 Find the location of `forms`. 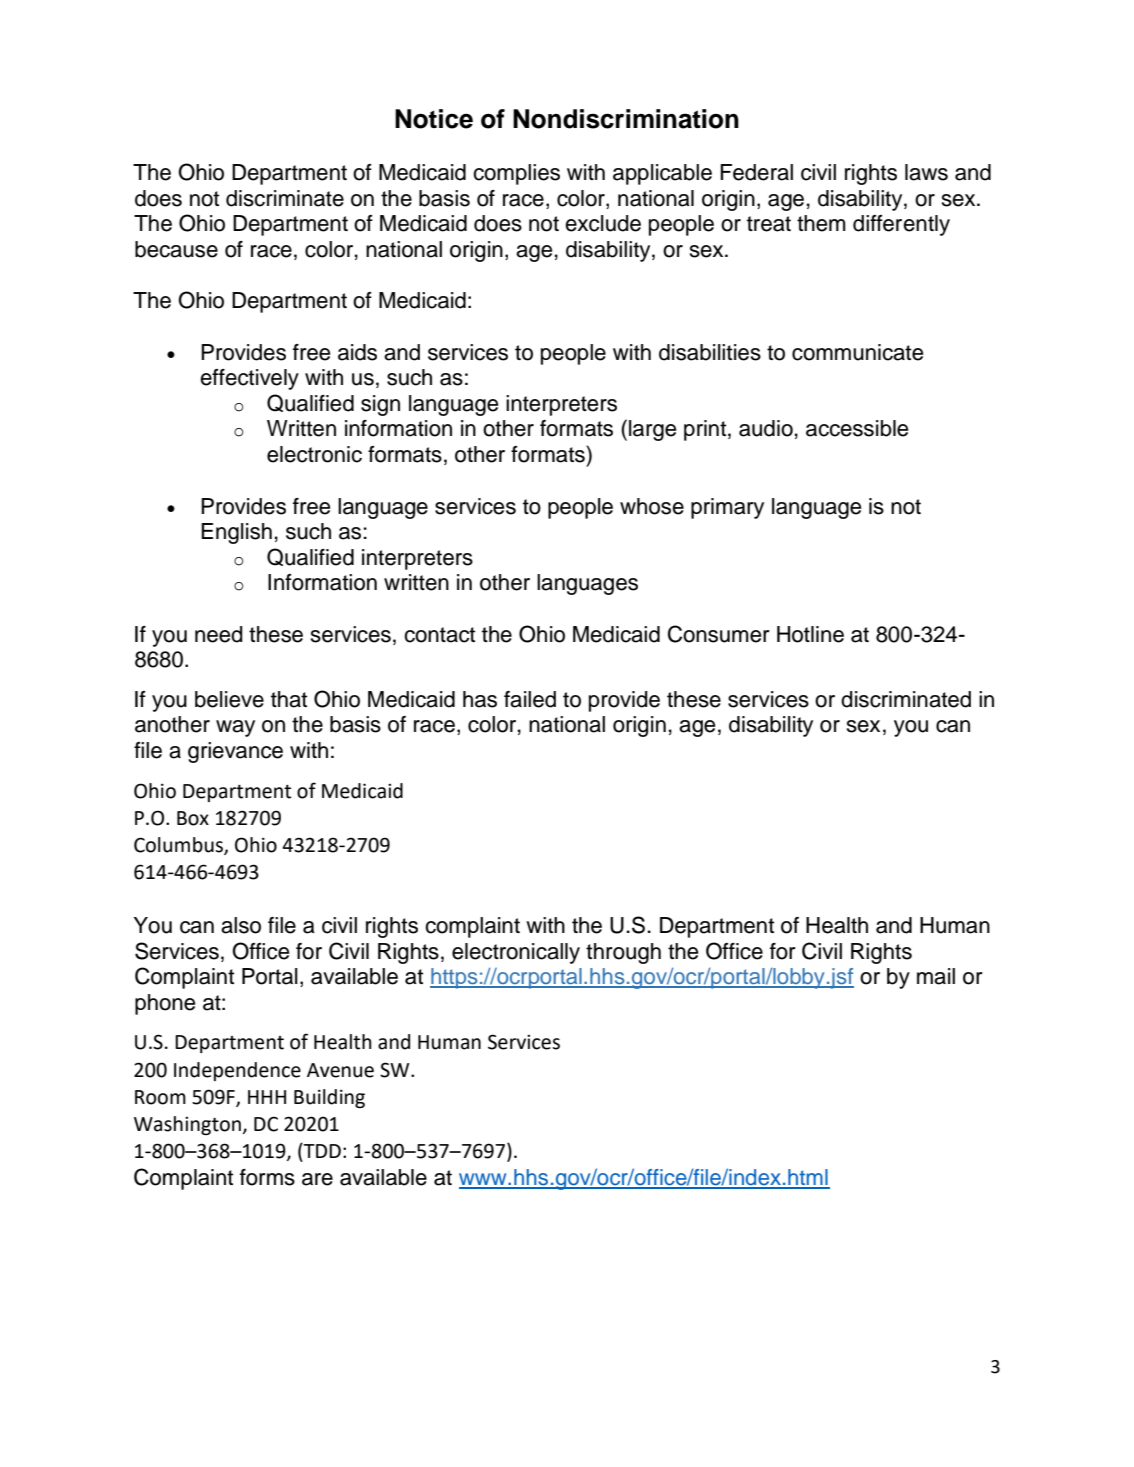

forms is located at coordinates (267, 1177).
